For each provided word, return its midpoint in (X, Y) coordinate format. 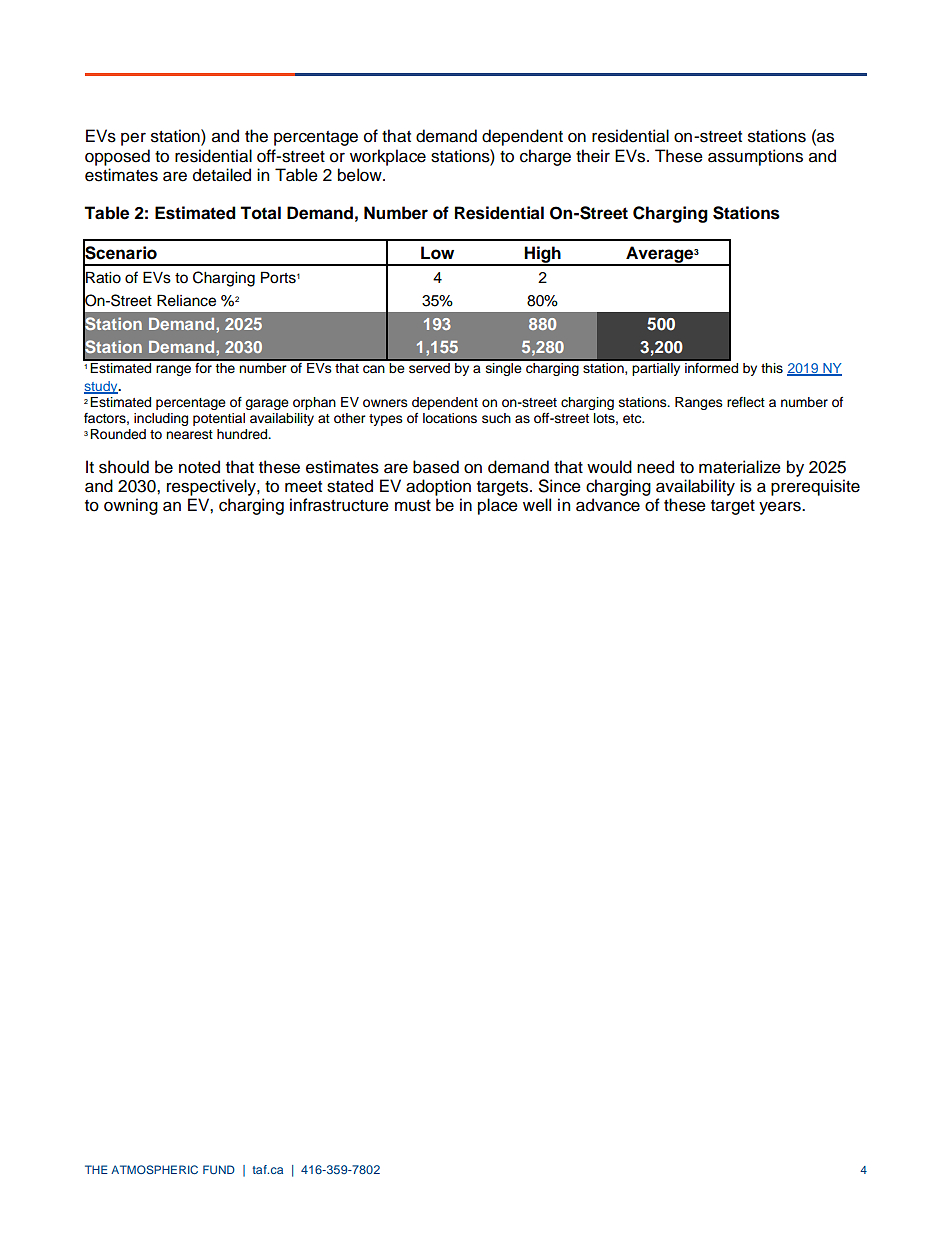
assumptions (755, 157)
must (413, 506)
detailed (222, 175)
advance (608, 505)
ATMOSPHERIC (154, 1169)
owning (131, 506)
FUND (219, 1169)
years (781, 508)
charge (545, 157)
